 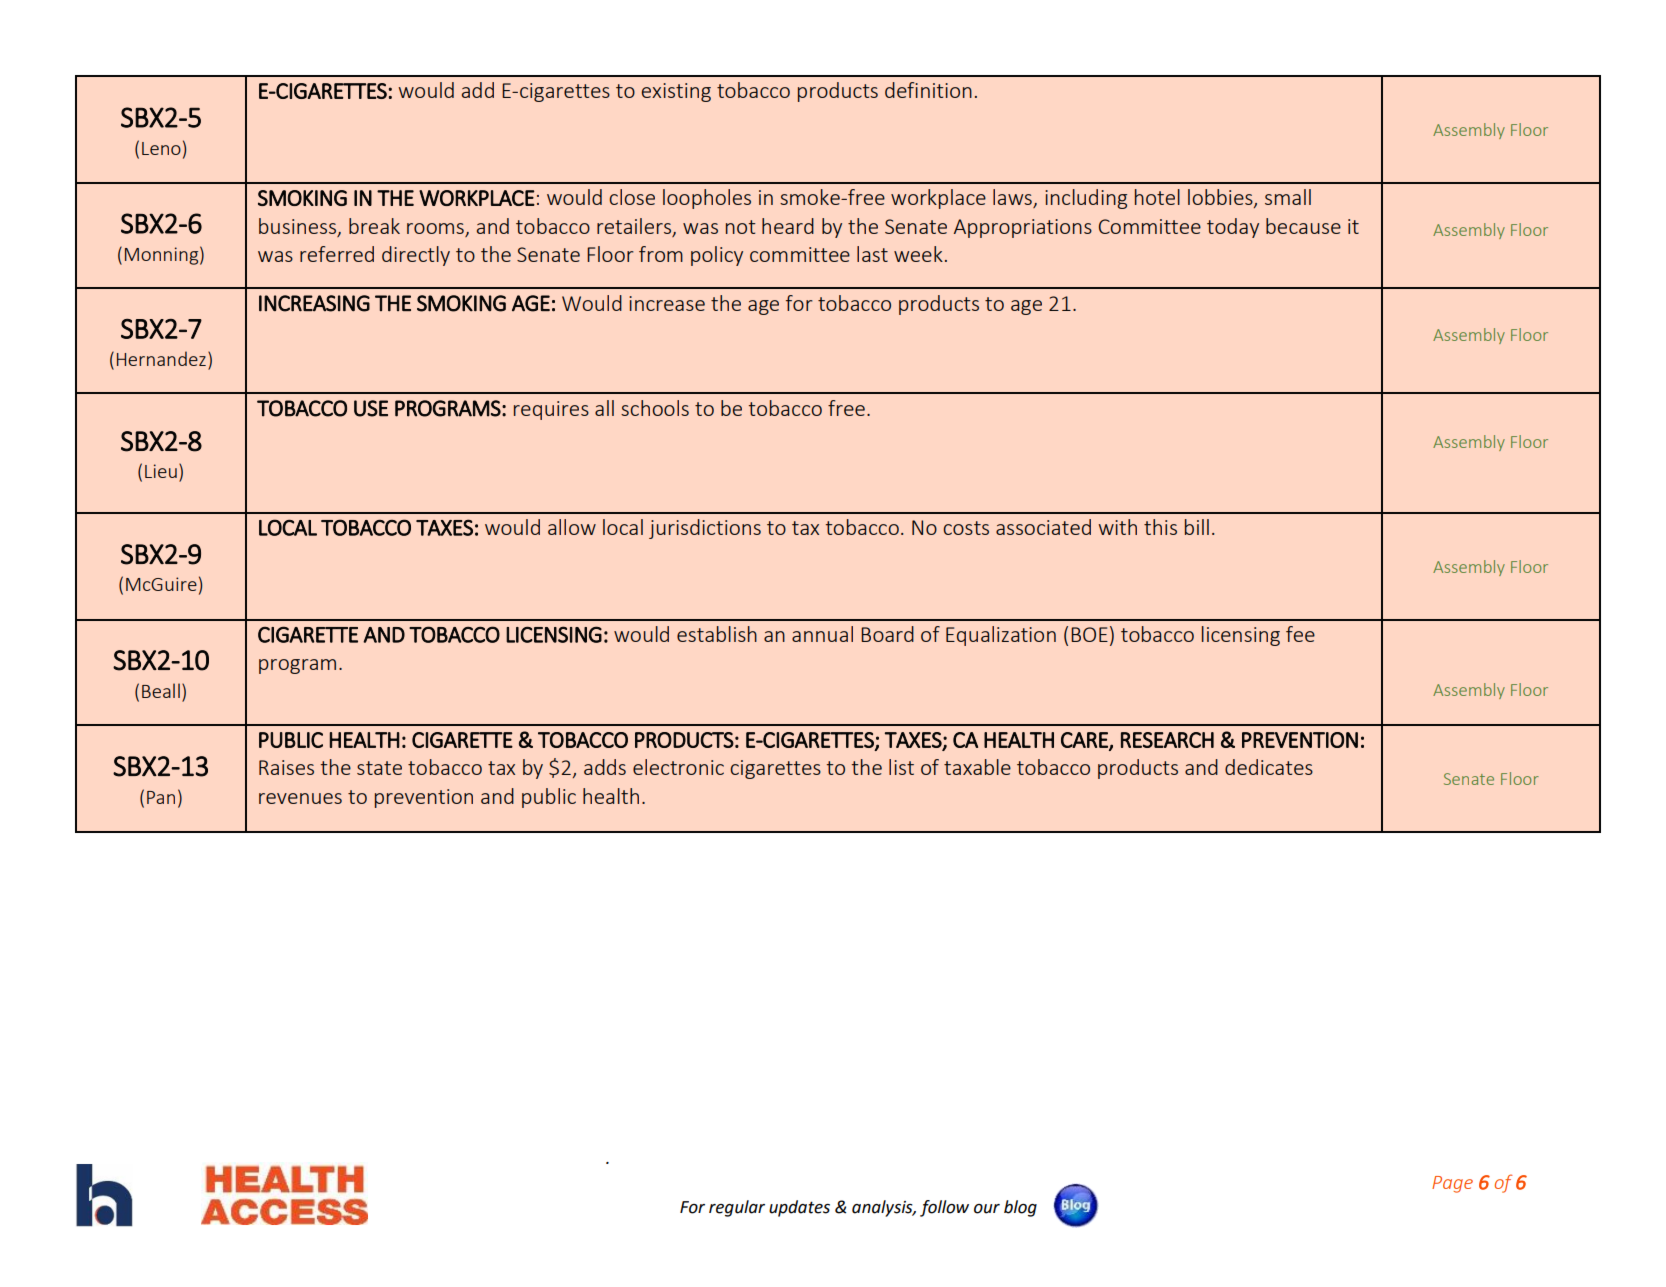 I want to click on Hernandez, so click(x=161, y=358).
